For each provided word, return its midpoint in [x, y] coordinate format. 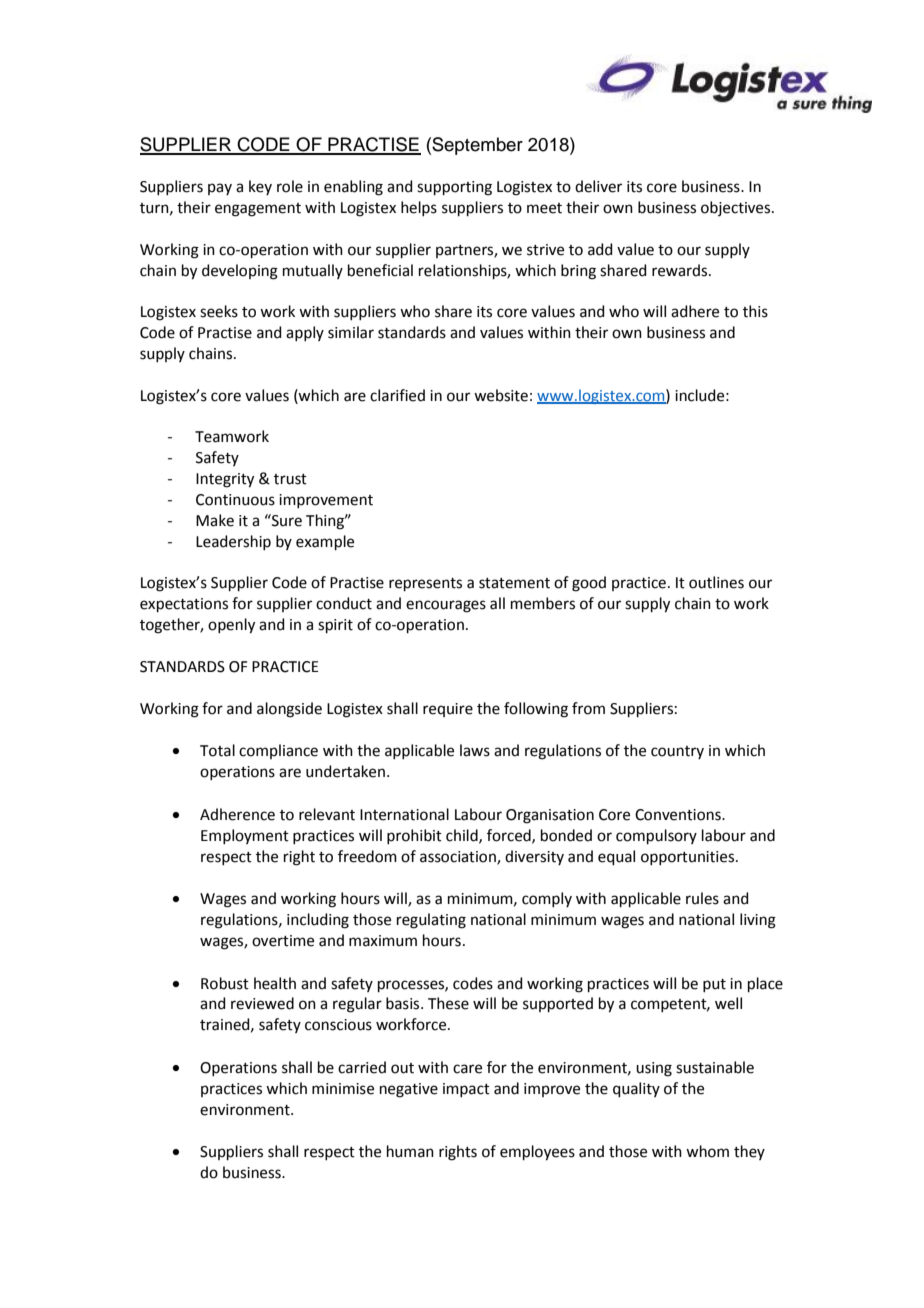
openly [231, 626]
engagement [258, 210]
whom [707, 1151]
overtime [283, 941]
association [459, 857]
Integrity [225, 480]
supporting [454, 188]
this [755, 311]
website [501, 395]
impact [466, 1090]
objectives [737, 208]
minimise [343, 1089]
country [677, 752]
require [448, 710]
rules [702, 898]
